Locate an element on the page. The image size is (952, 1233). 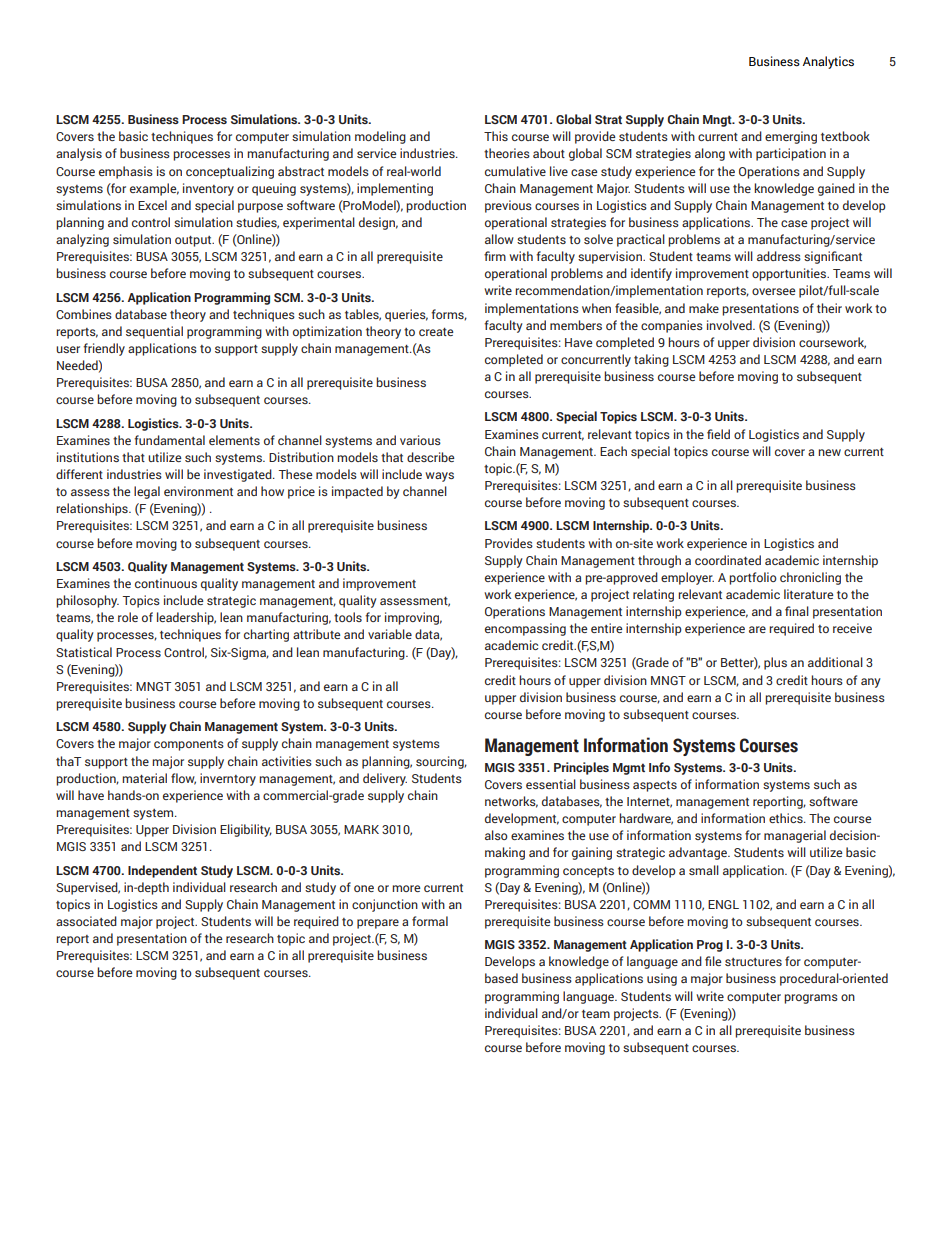
associated is located at coordinates (86, 921).
